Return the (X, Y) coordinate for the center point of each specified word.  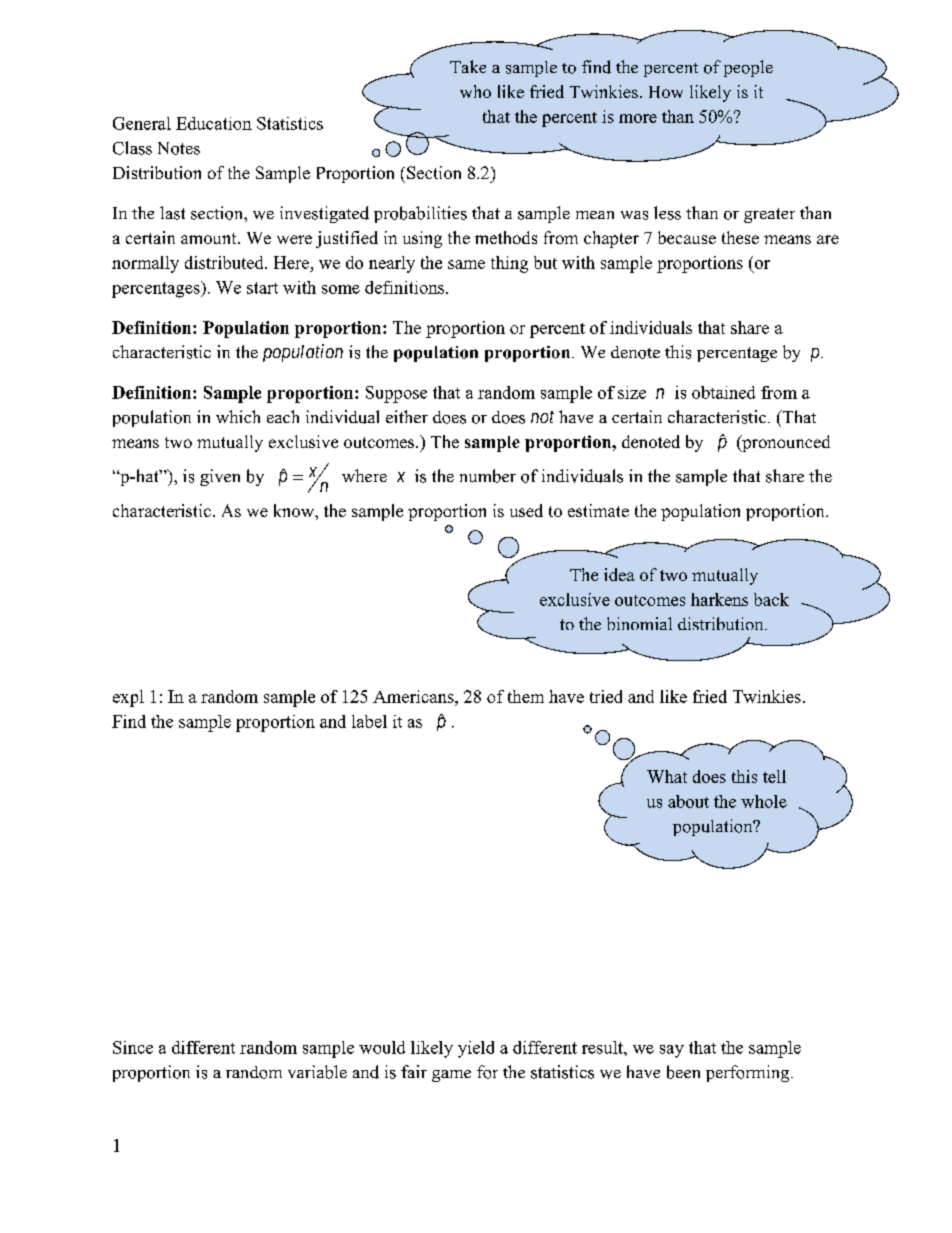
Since (133, 1047)
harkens (719, 599)
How (666, 92)
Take (468, 66)
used (526, 510)
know (295, 510)
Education (214, 123)
